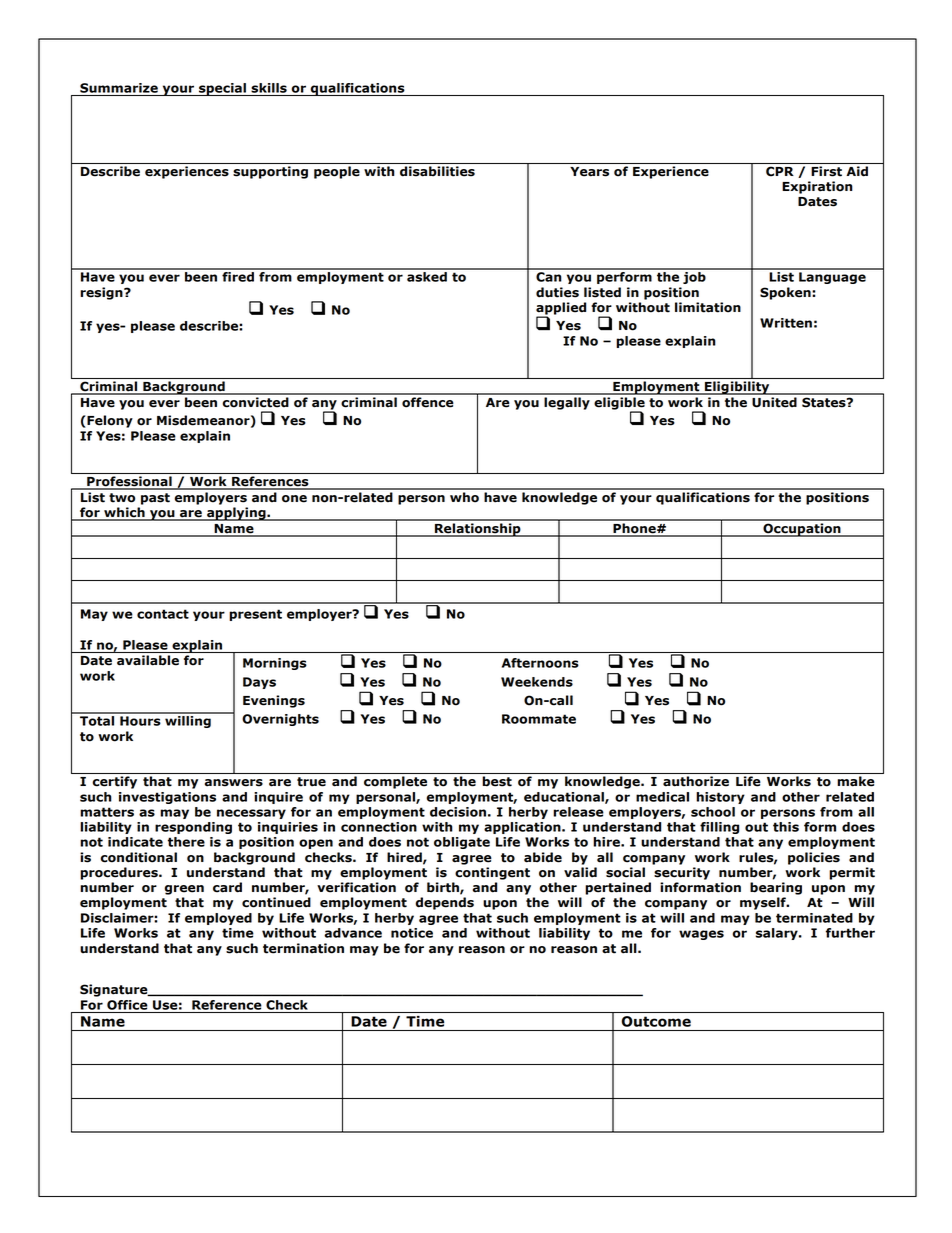 The height and width of the page is (1233, 952). I want to click on resign, so click(102, 293).
